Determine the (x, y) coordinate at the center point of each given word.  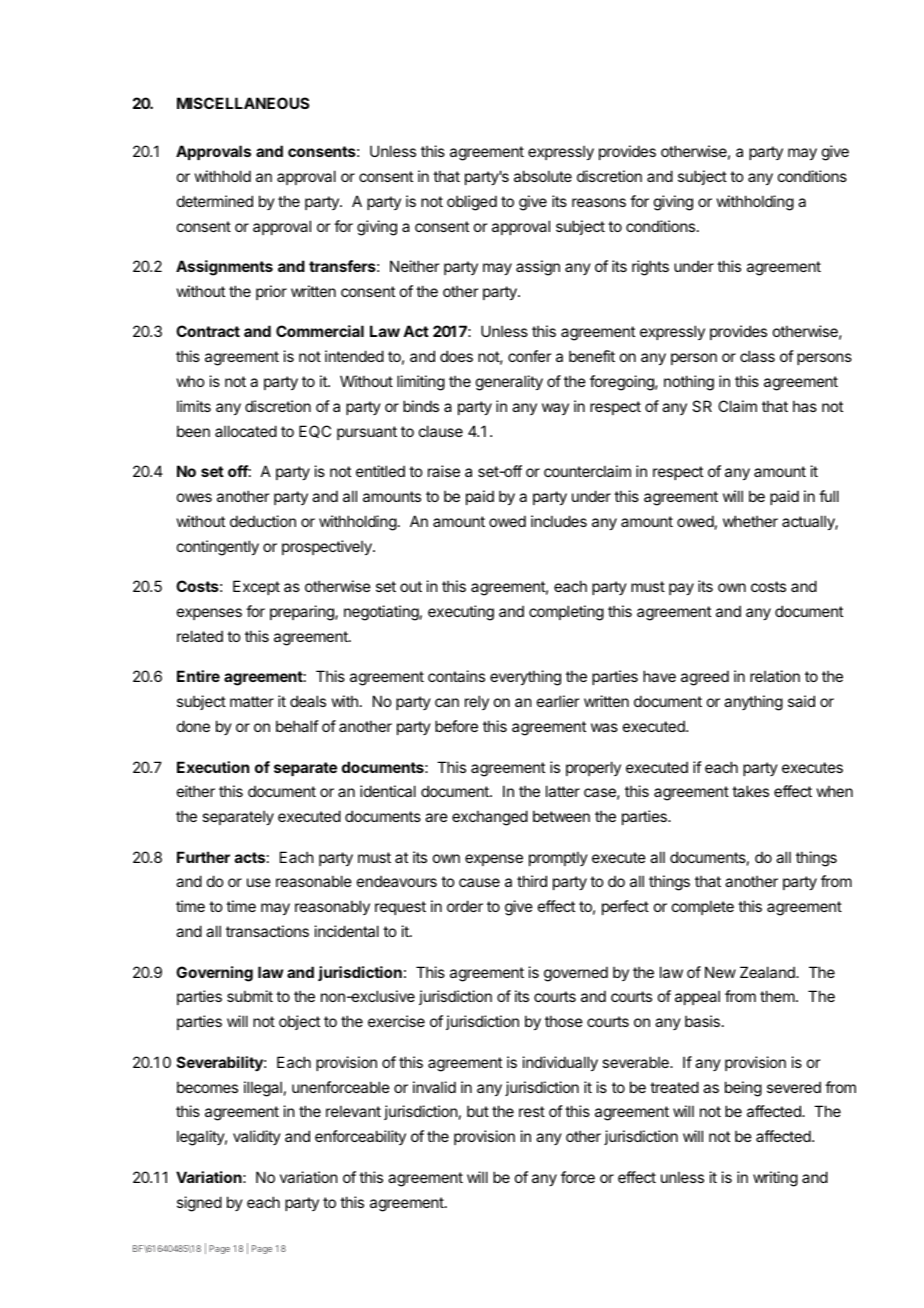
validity (257, 1137)
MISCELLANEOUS (243, 103)
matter (252, 701)
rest (532, 1111)
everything (525, 678)
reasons (599, 202)
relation (775, 676)
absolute (543, 176)
